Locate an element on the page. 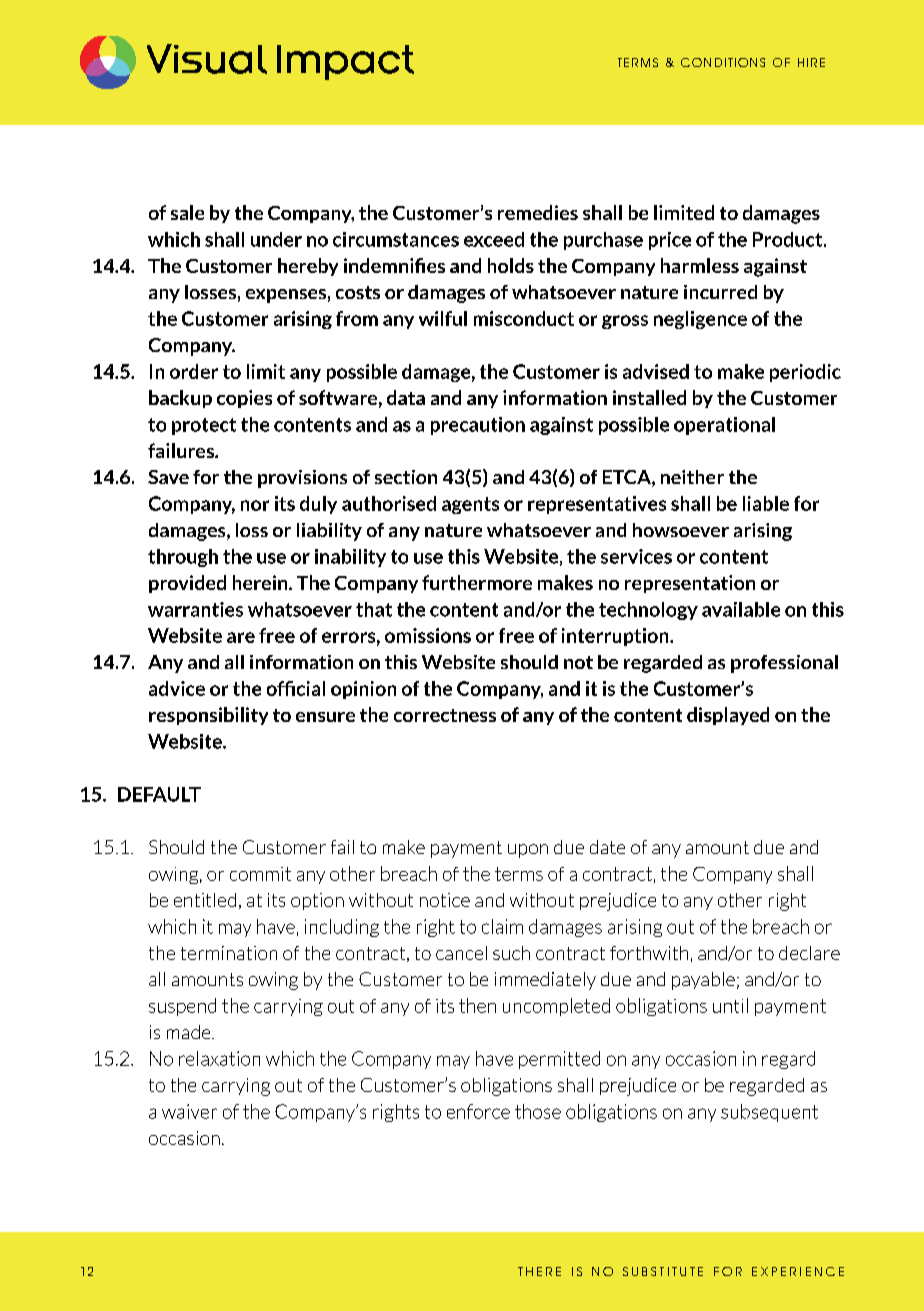 This page has height=1311, width=924. harmless is located at coordinates (700, 265).
